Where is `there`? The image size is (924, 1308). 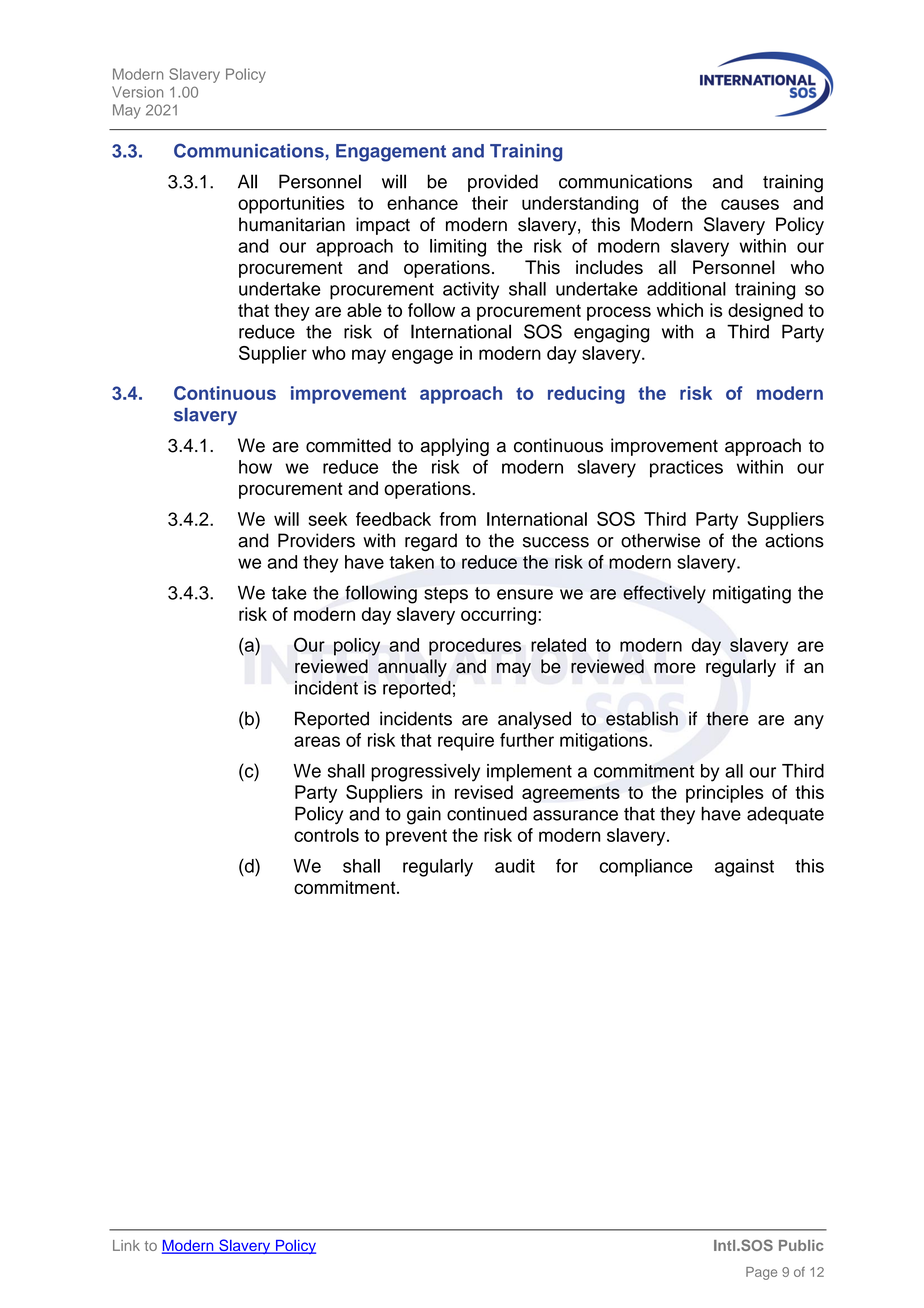 there is located at coordinates (727, 718).
